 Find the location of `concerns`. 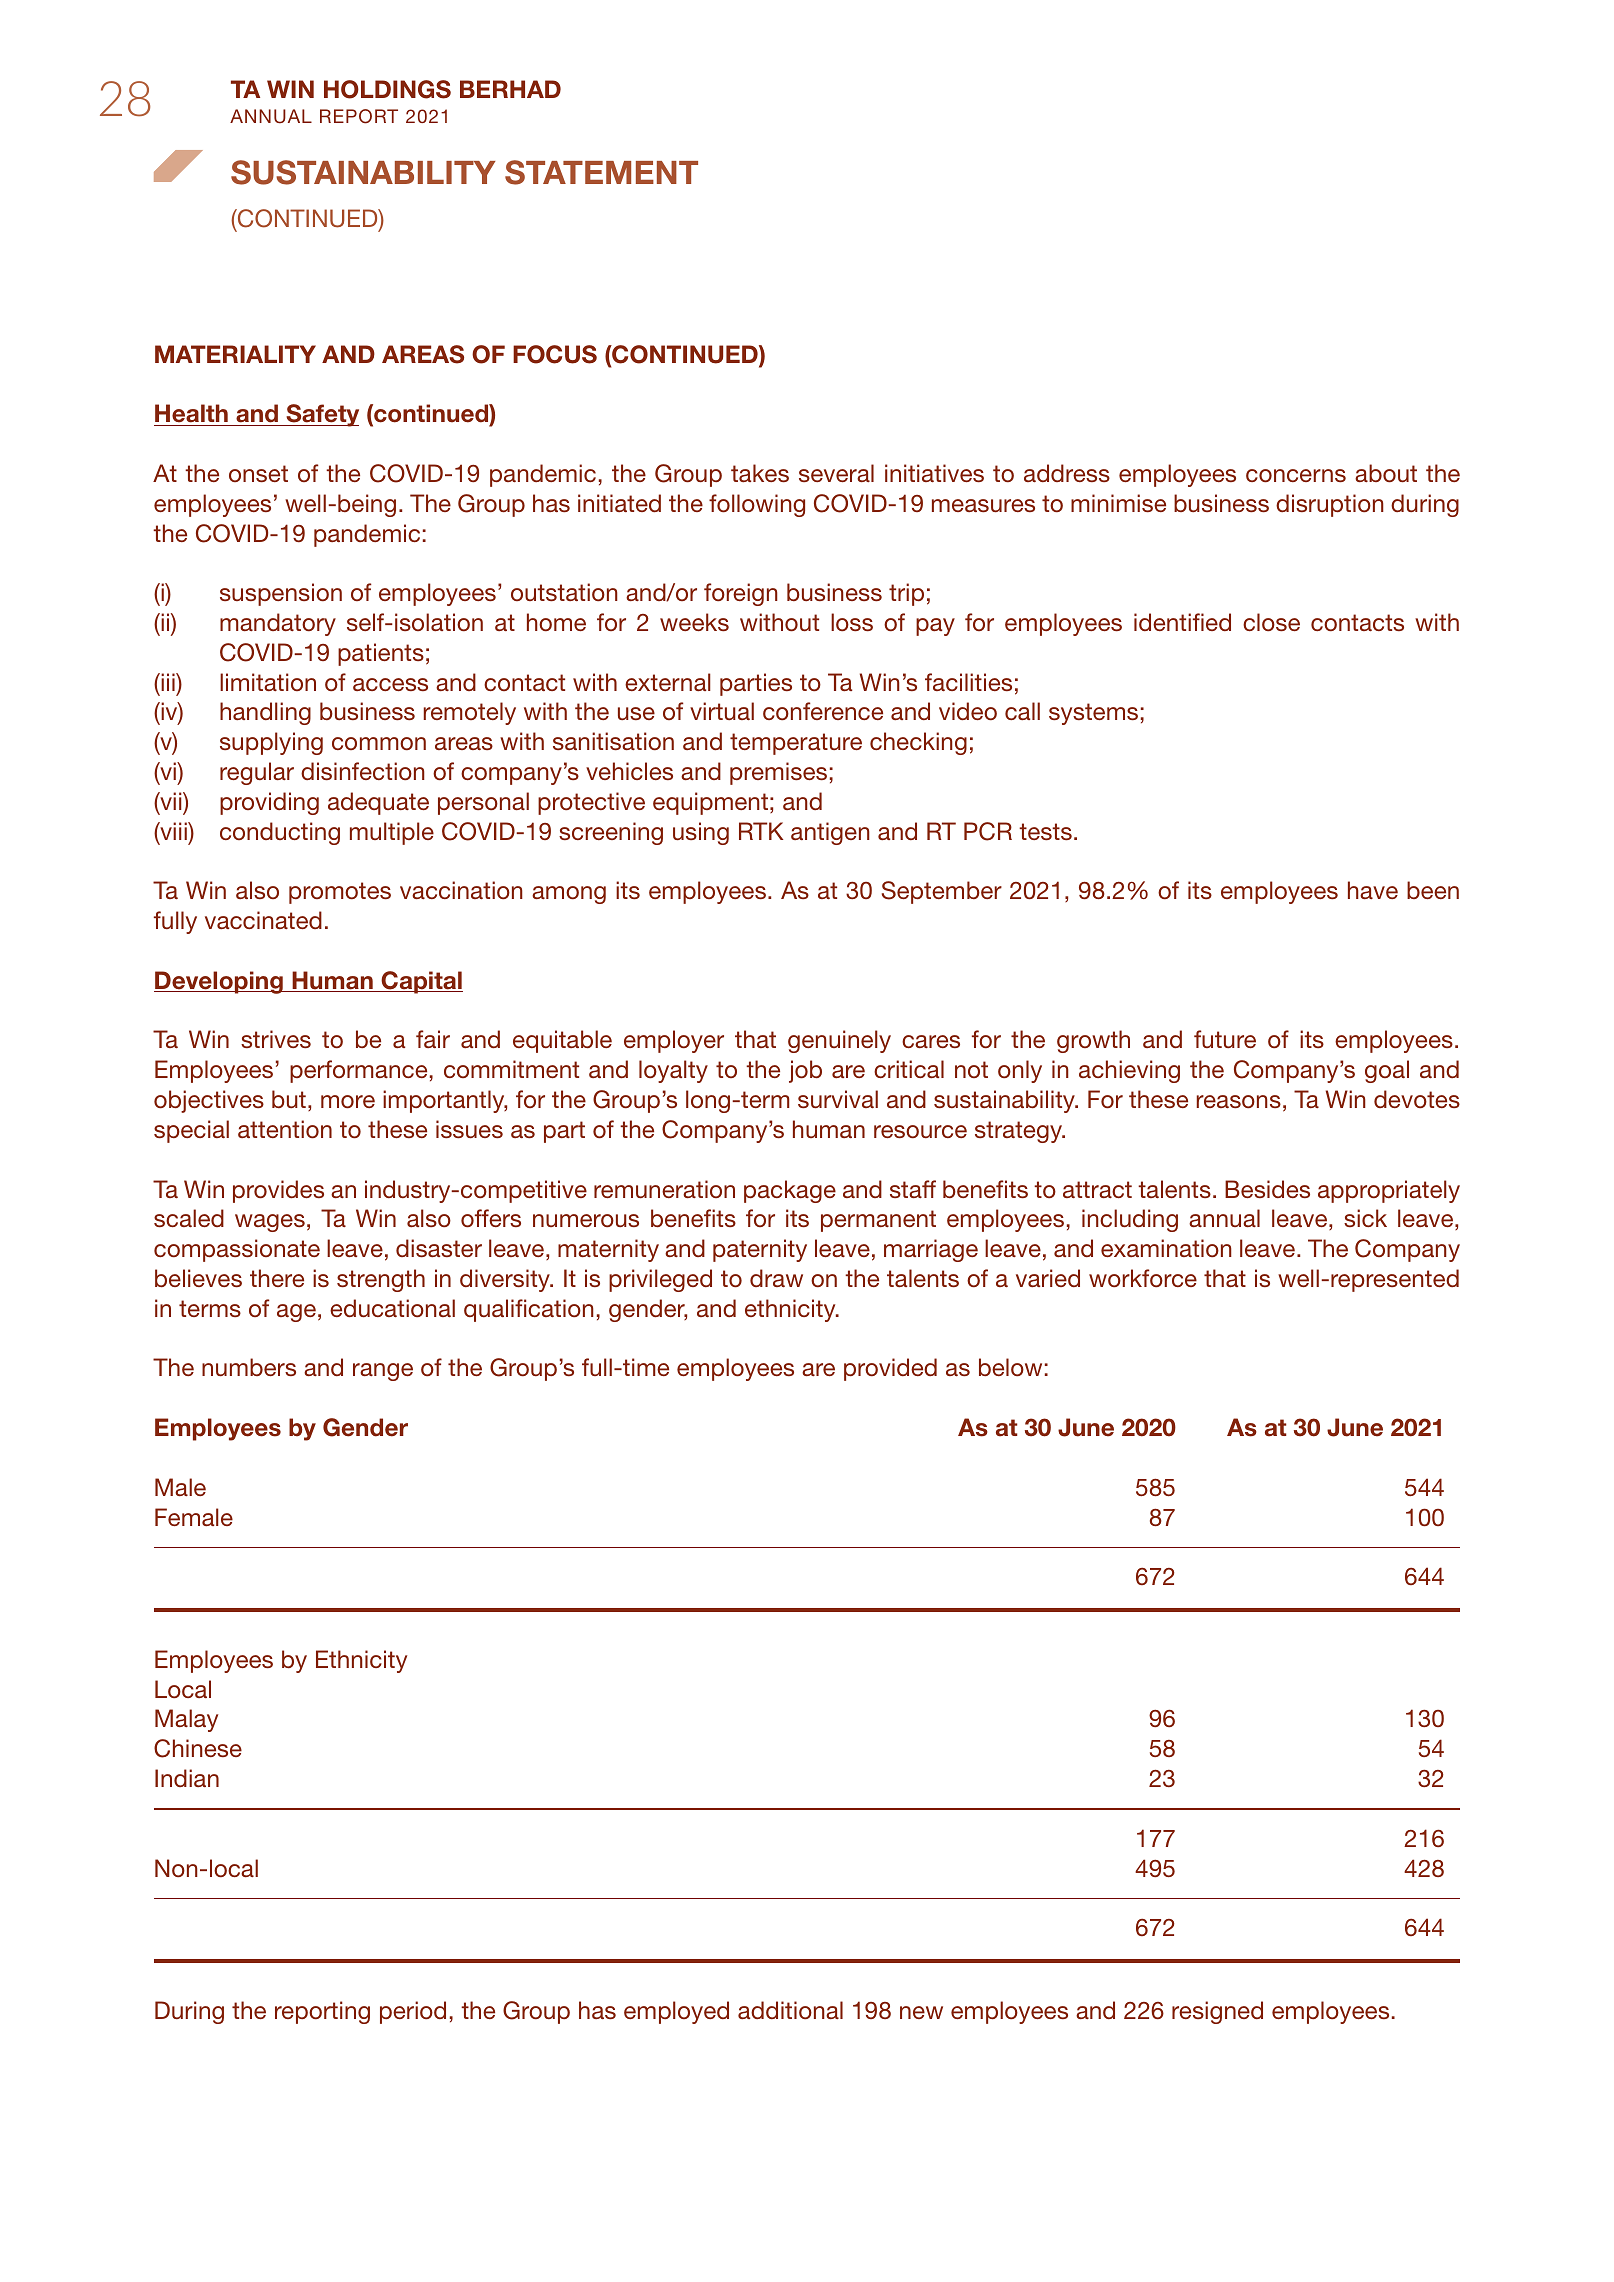

concerns is located at coordinates (1296, 476).
